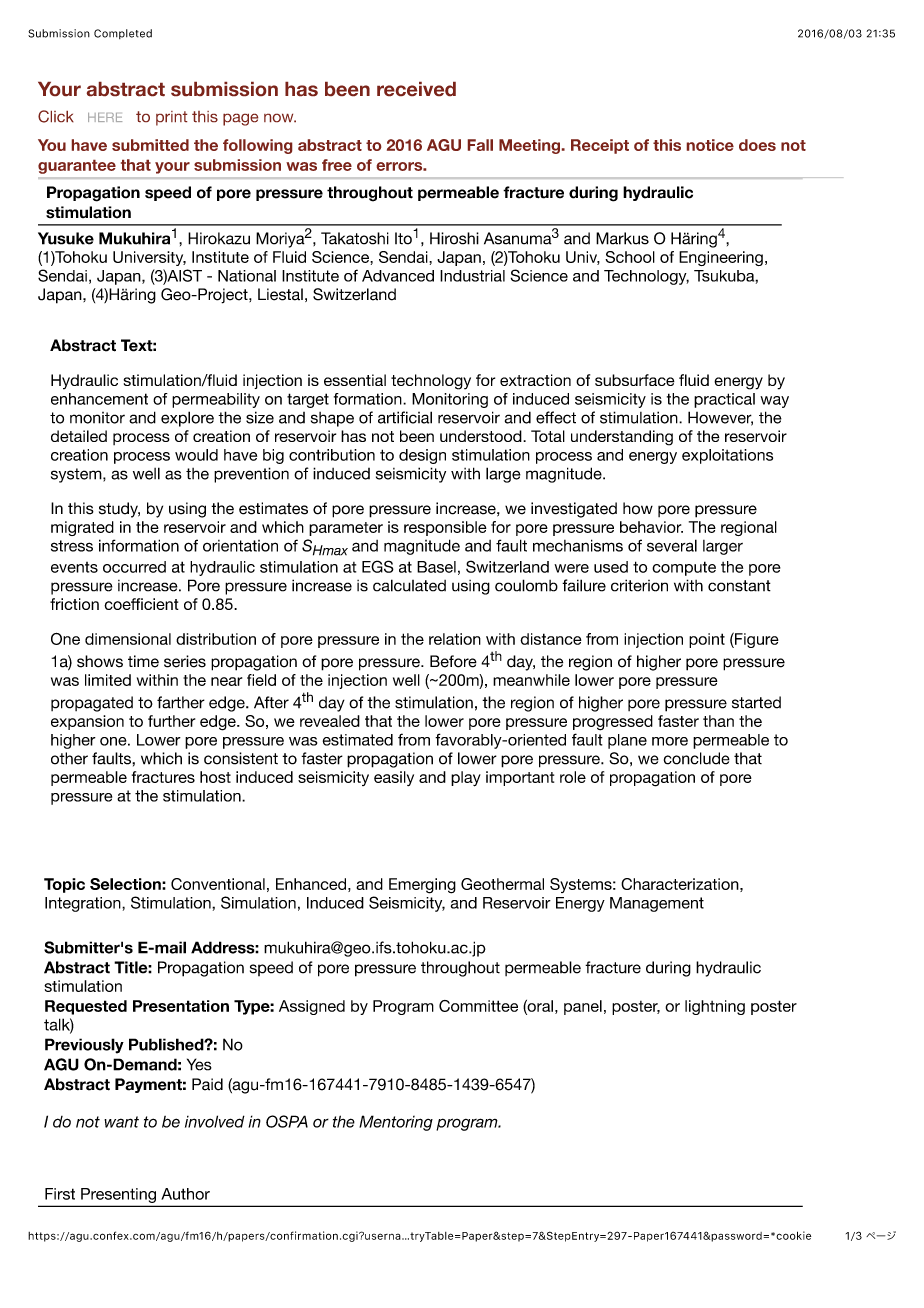  What do you see at coordinates (118, 1195) in the screenshot?
I see `Presenting` at bounding box center [118, 1195].
